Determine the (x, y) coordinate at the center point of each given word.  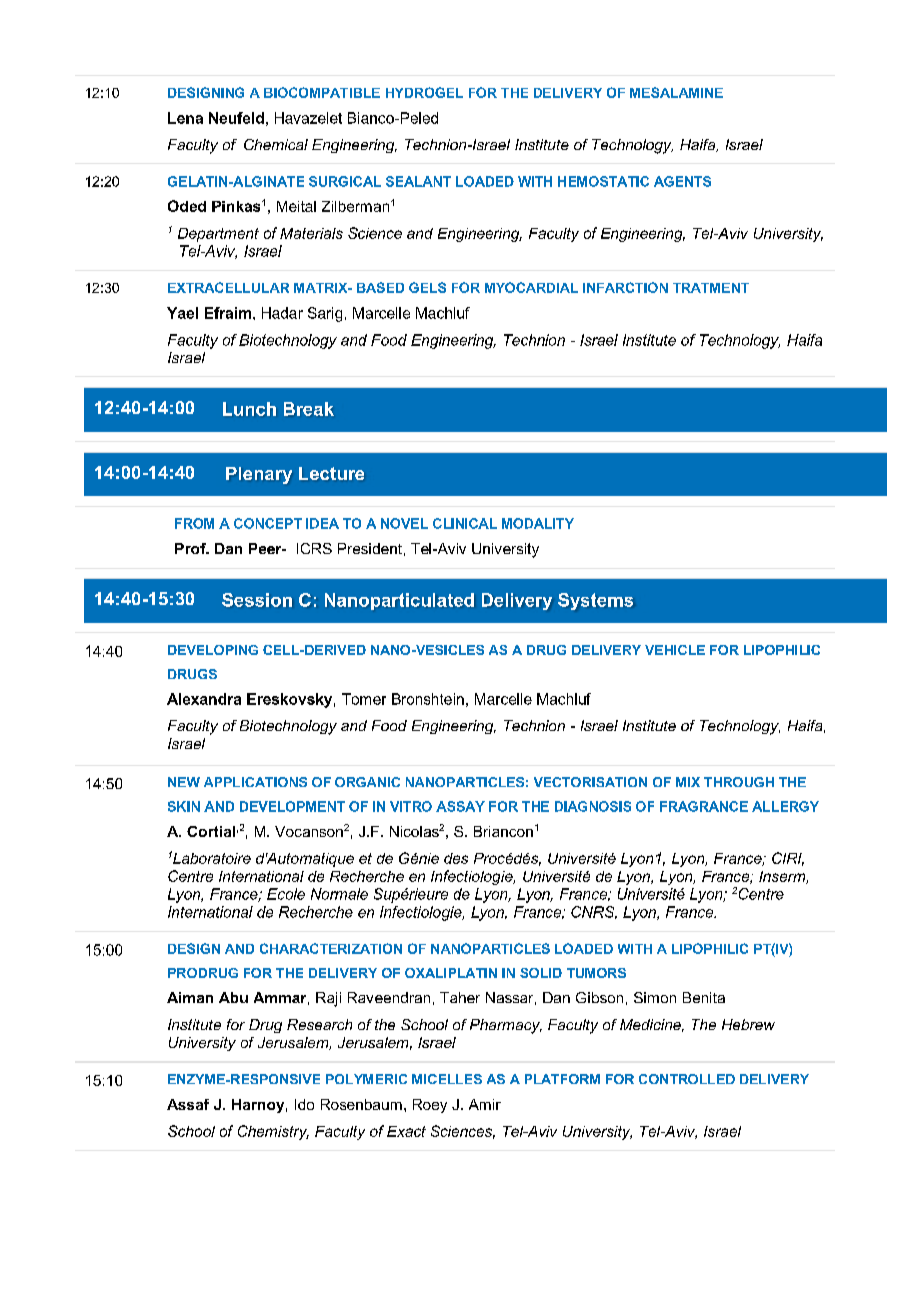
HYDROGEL (424, 92)
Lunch (249, 409)
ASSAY (460, 806)
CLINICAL (465, 523)
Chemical (276, 144)
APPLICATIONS (255, 782)
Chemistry (273, 1132)
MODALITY (538, 523)
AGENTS (682, 181)
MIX (688, 782)
